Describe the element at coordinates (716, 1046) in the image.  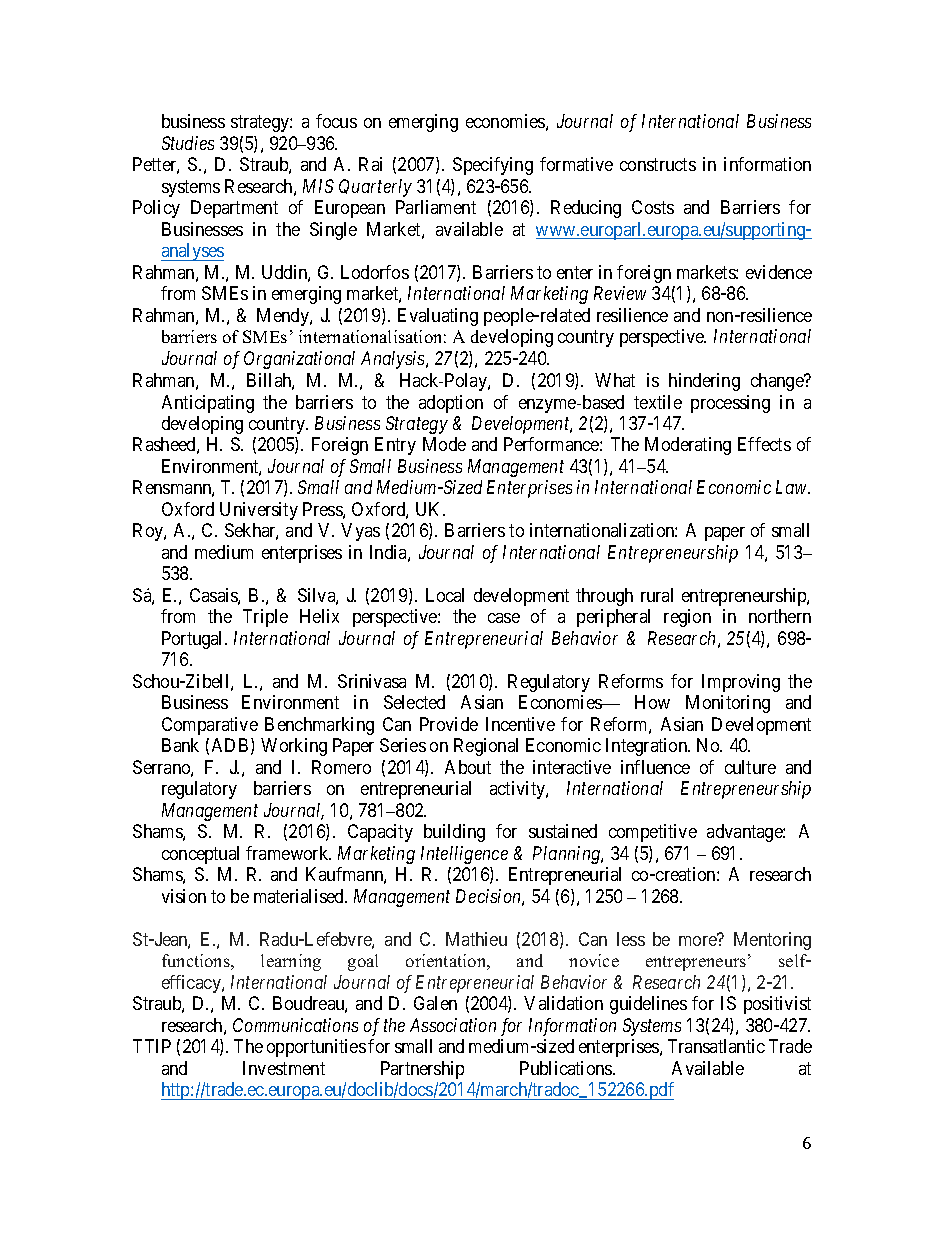
I see `Transatlantic` at that location.
